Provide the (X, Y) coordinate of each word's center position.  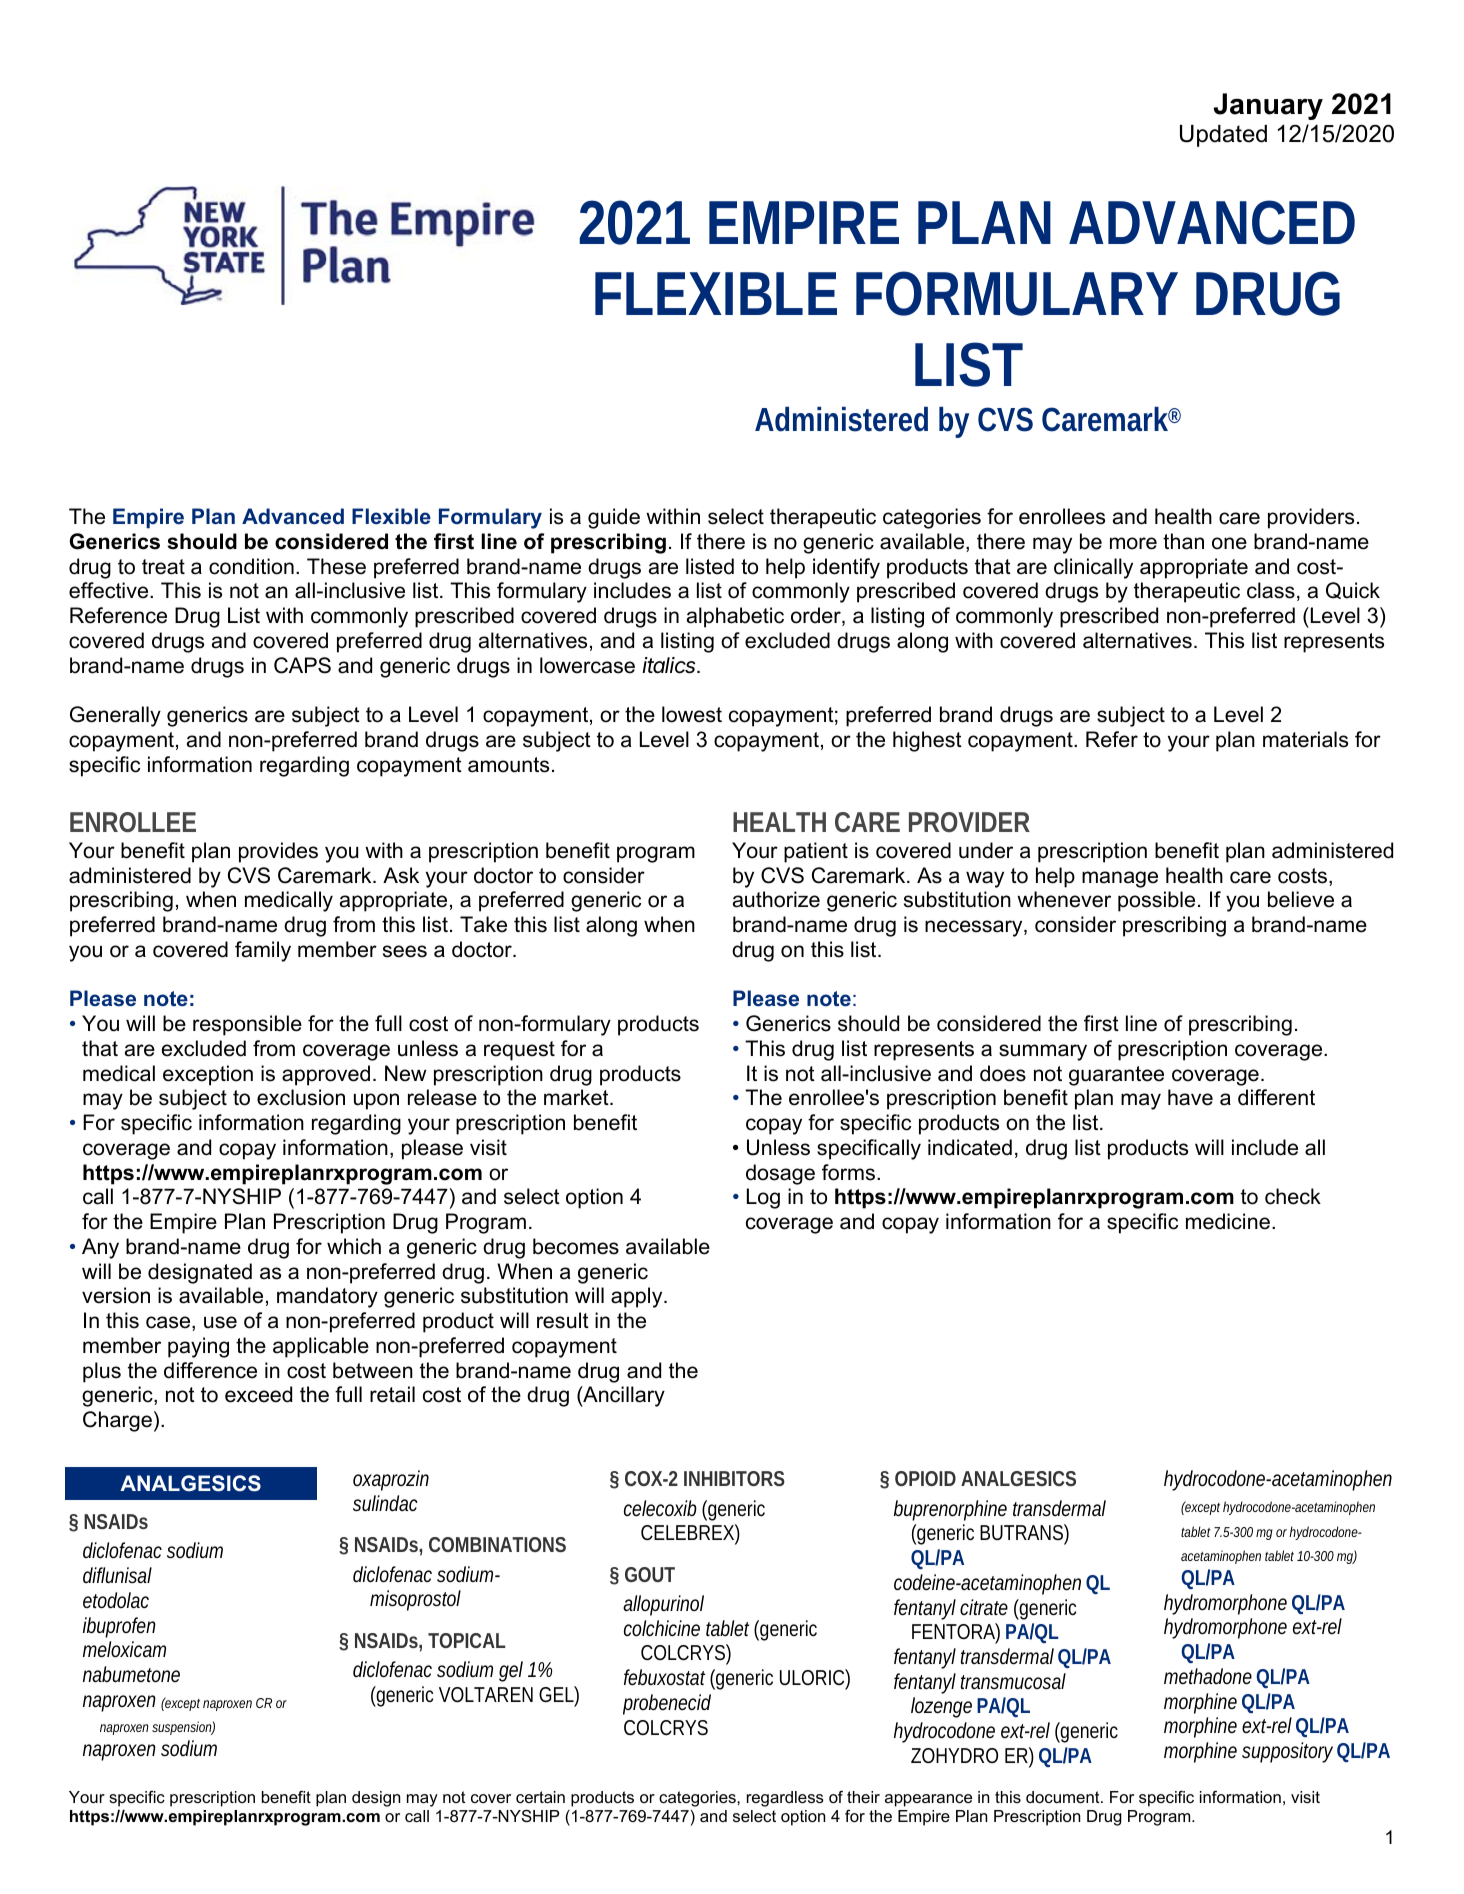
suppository (1287, 1752)
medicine (1228, 1221)
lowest (692, 714)
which (354, 1246)
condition (251, 566)
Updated (1223, 136)
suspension (182, 1728)
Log (763, 1198)
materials (1305, 739)
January (1268, 106)
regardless (785, 1799)
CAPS (302, 665)
